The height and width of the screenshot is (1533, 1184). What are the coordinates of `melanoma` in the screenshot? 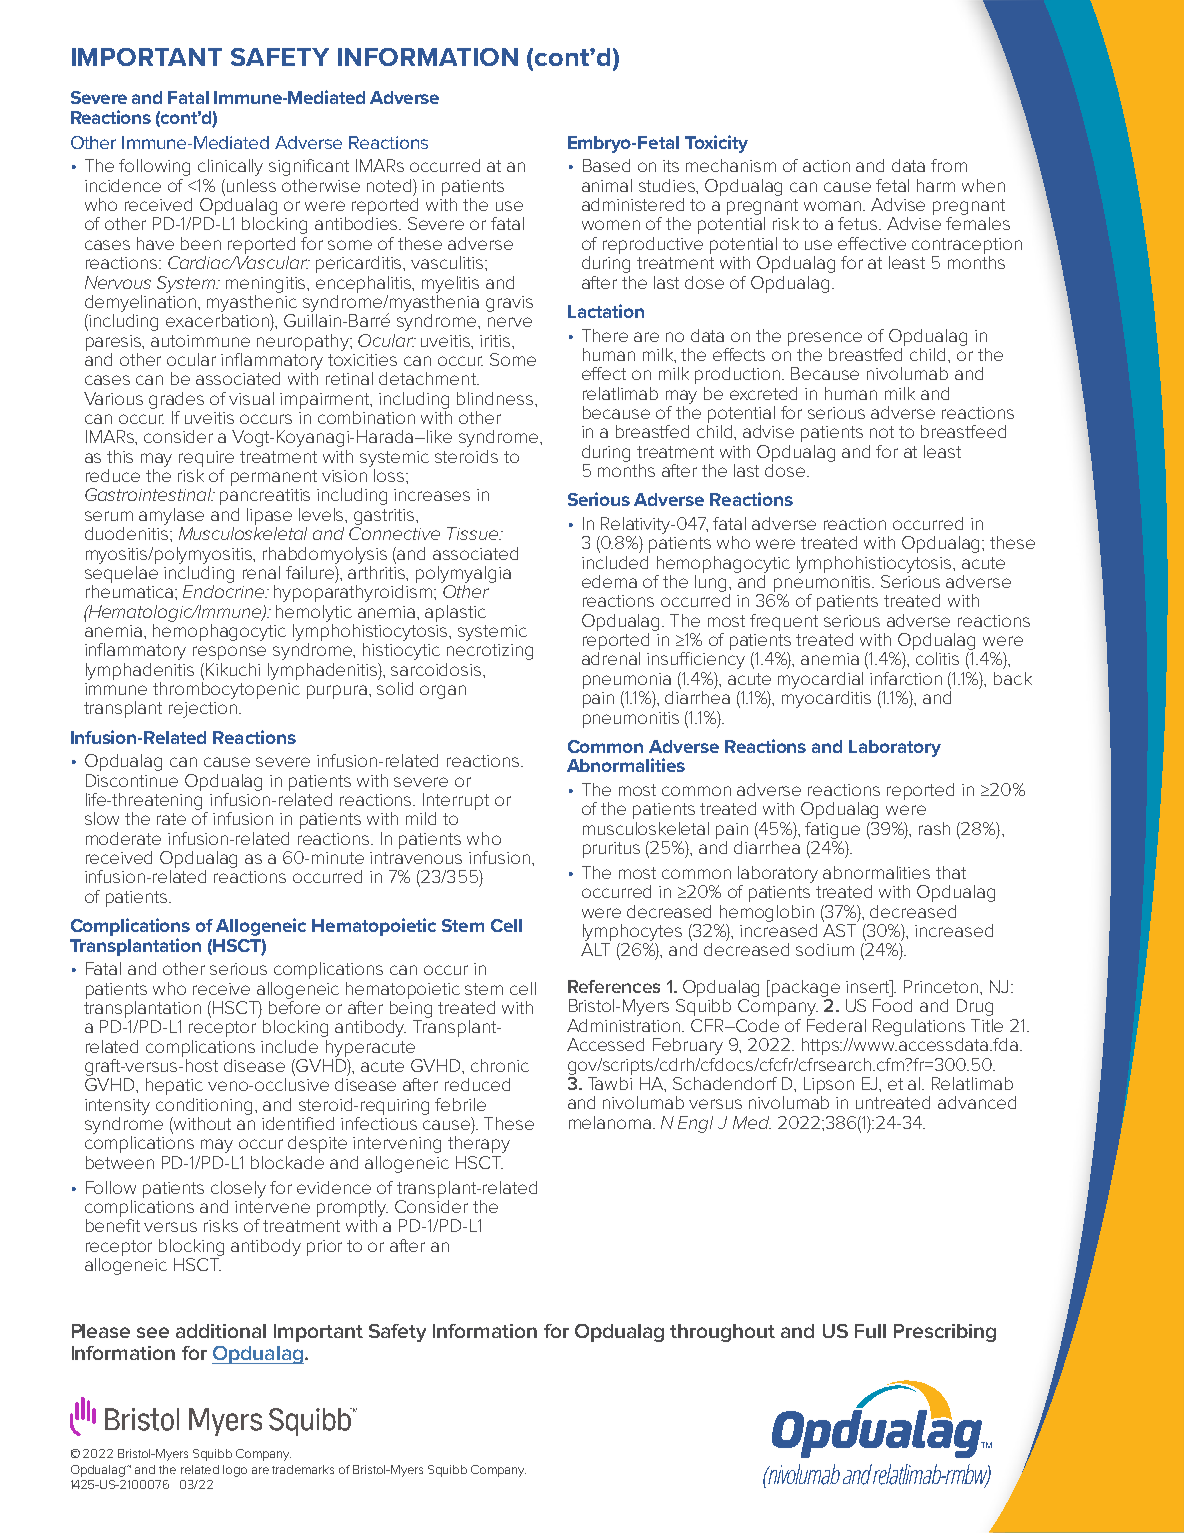 It's located at (610, 1122).
